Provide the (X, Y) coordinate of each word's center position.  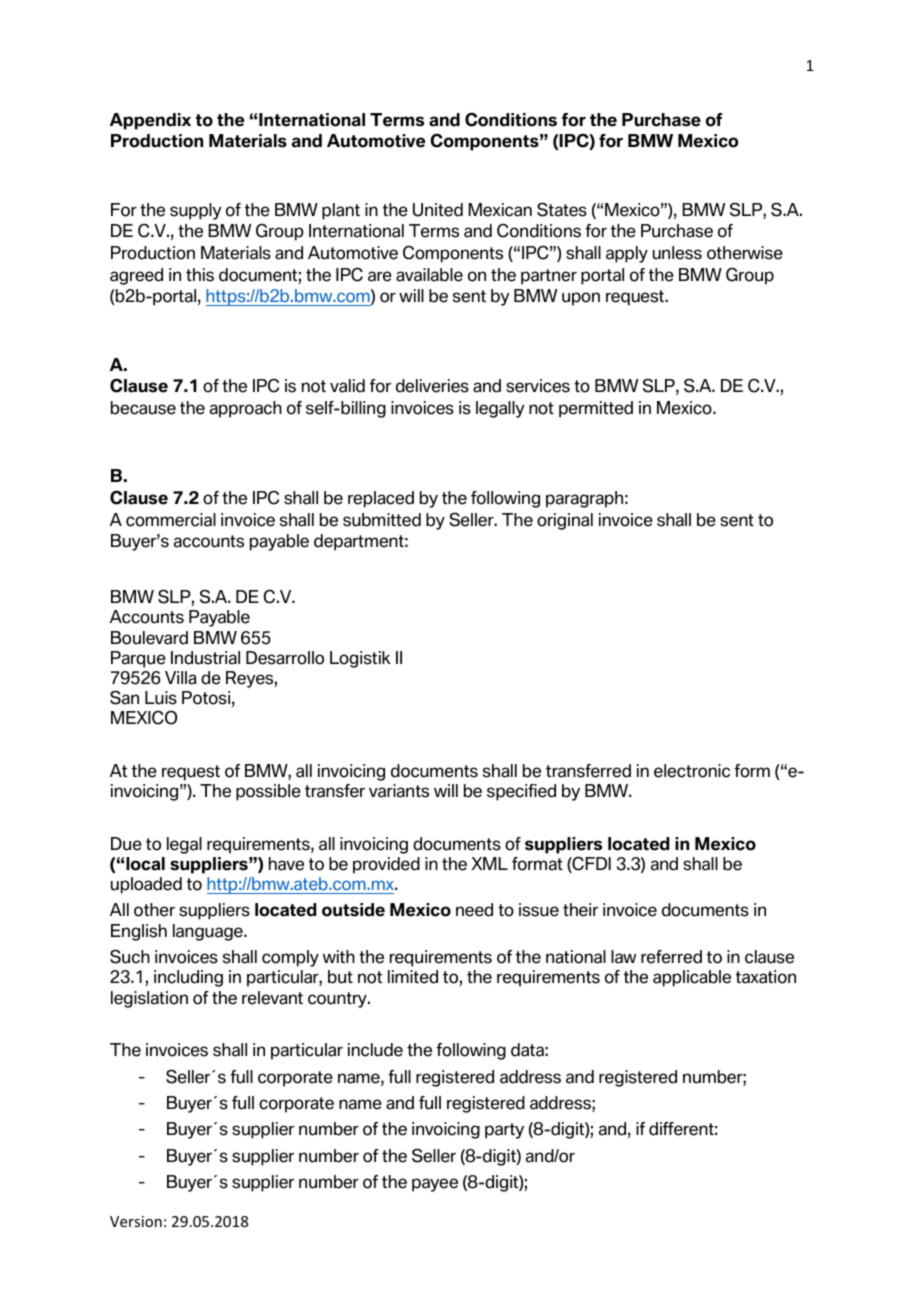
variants (399, 791)
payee (435, 1185)
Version (136, 1221)
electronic (692, 771)
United (438, 210)
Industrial (205, 658)
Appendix (150, 121)
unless (677, 253)
